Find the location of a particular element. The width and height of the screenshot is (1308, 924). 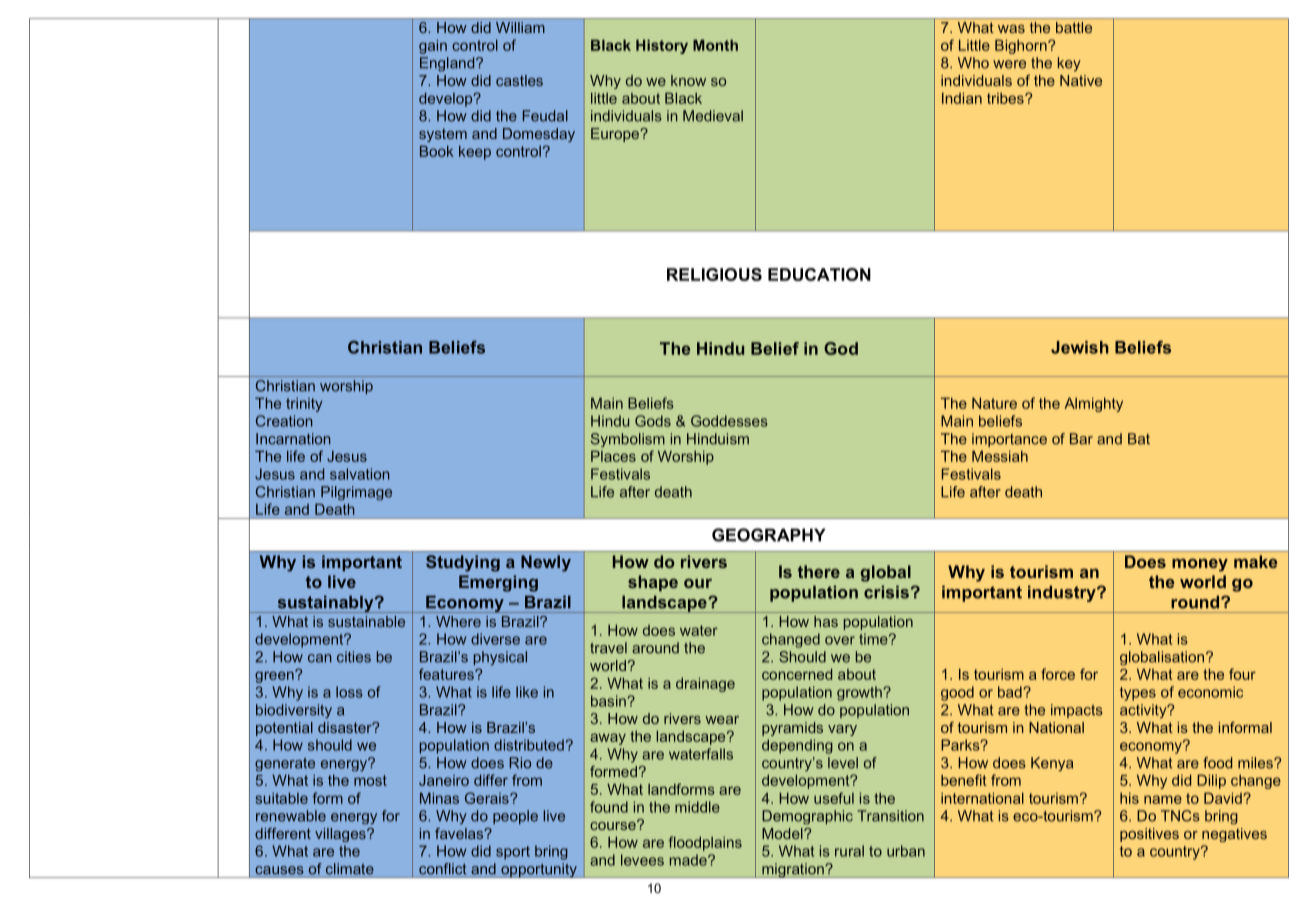

key is located at coordinates (1069, 64).
